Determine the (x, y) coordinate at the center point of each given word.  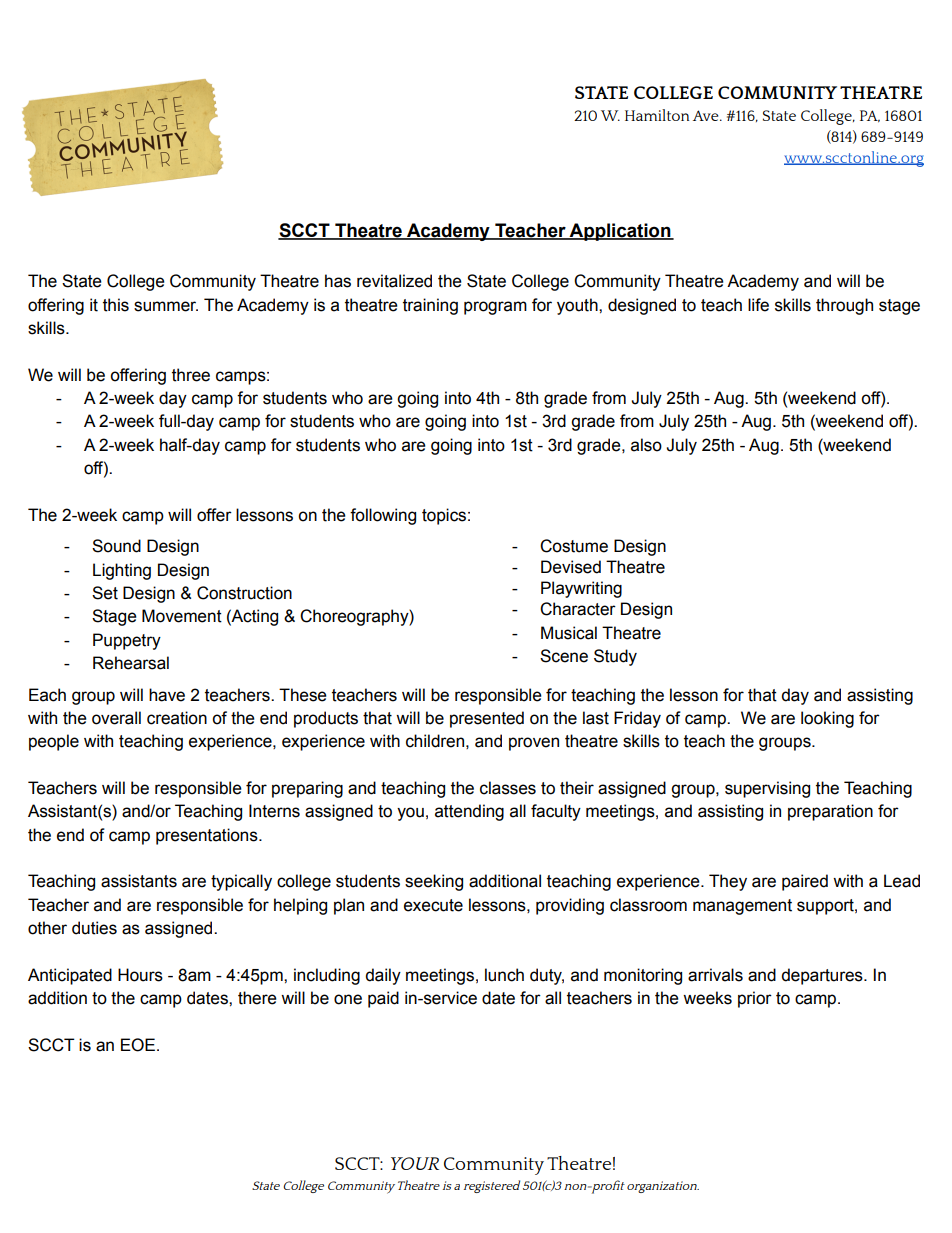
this (116, 305)
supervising (767, 789)
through (844, 306)
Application (620, 232)
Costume (574, 546)
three (191, 375)
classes (508, 788)
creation (177, 718)
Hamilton (657, 115)
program (495, 308)
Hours (140, 975)
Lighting (122, 571)
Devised (571, 567)
